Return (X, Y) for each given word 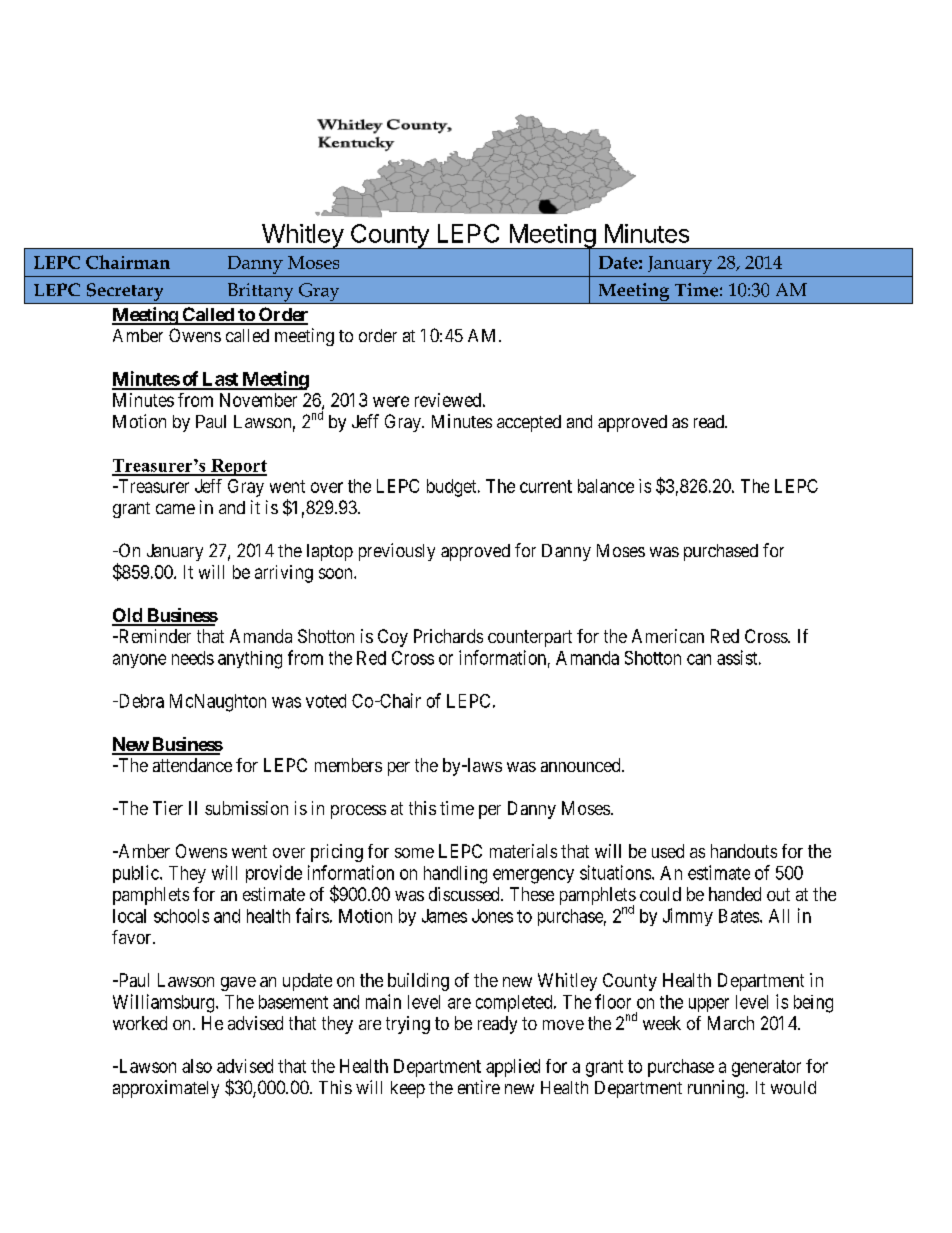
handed (735, 894)
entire (479, 1087)
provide (274, 874)
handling (455, 875)
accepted (529, 423)
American (668, 636)
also (197, 1066)
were (391, 401)
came (175, 509)
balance (606, 486)
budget (453, 488)
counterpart (530, 638)
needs (193, 658)
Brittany (260, 293)
